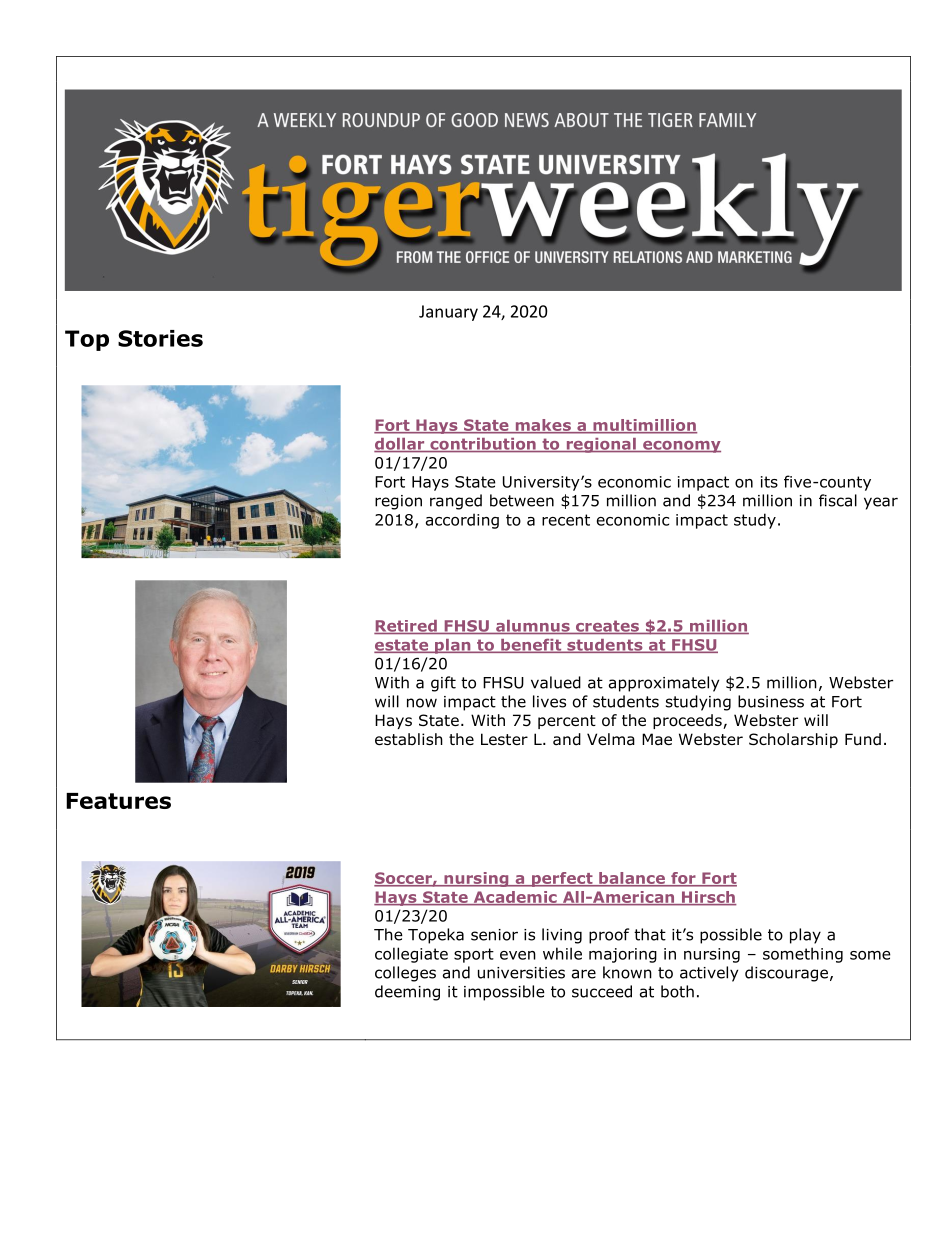 The width and height of the document is (952, 1233). What do you see at coordinates (521, 973) in the document?
I see `universities` at bounding box center [521, 973].
